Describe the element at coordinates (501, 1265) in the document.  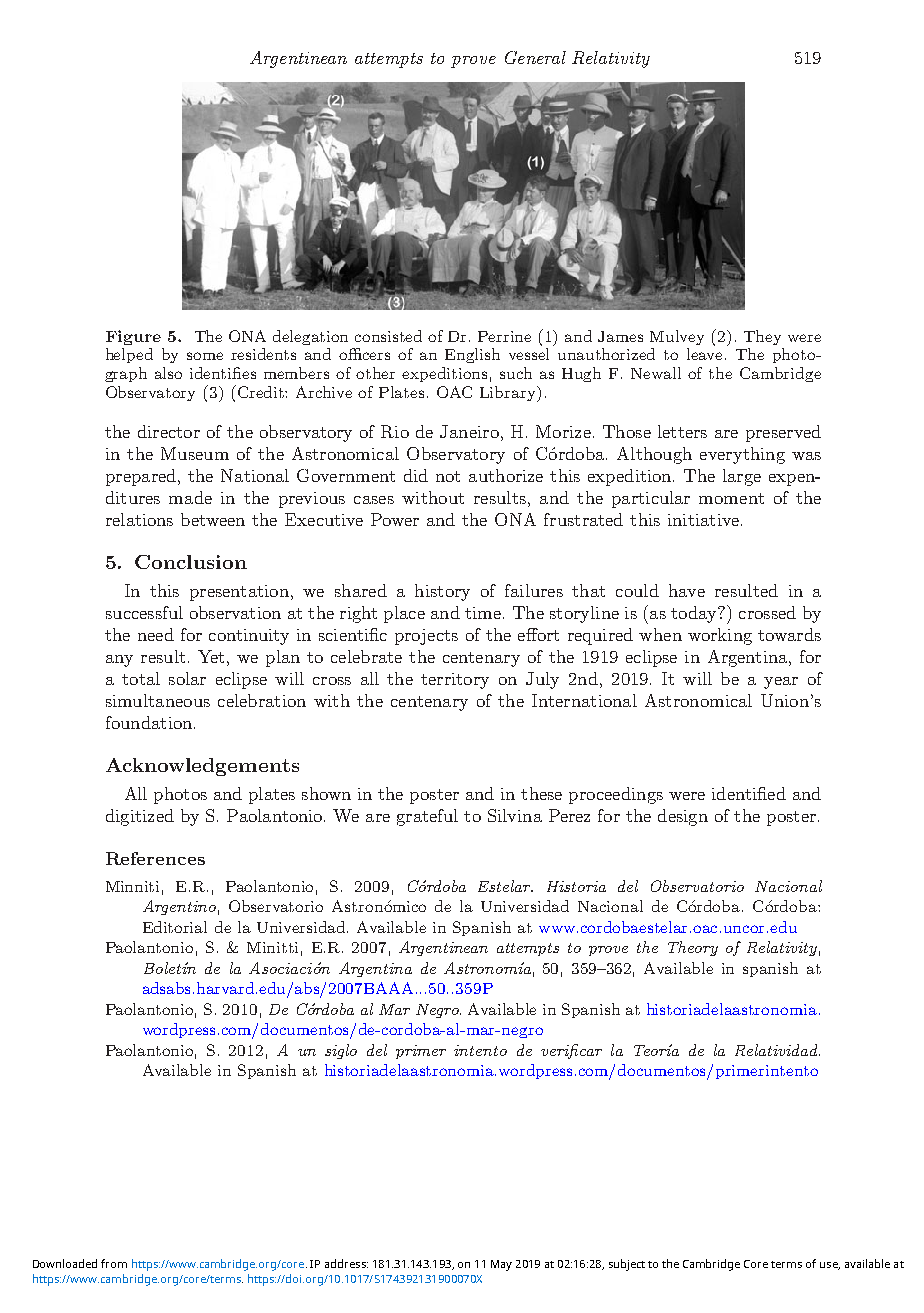
I see `May` at that location.
